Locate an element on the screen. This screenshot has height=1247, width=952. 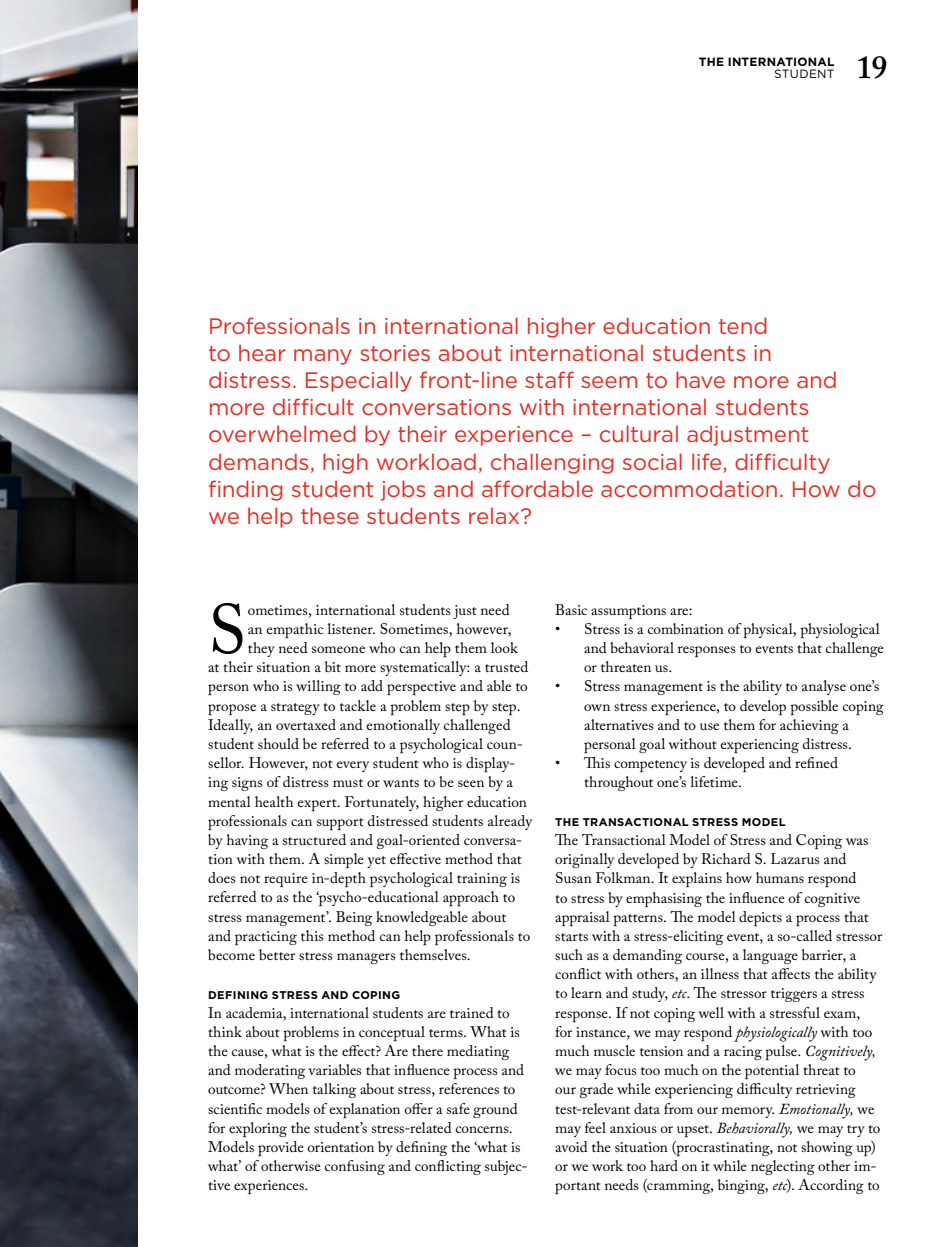
provide is located at coordinates (281, 1148).
